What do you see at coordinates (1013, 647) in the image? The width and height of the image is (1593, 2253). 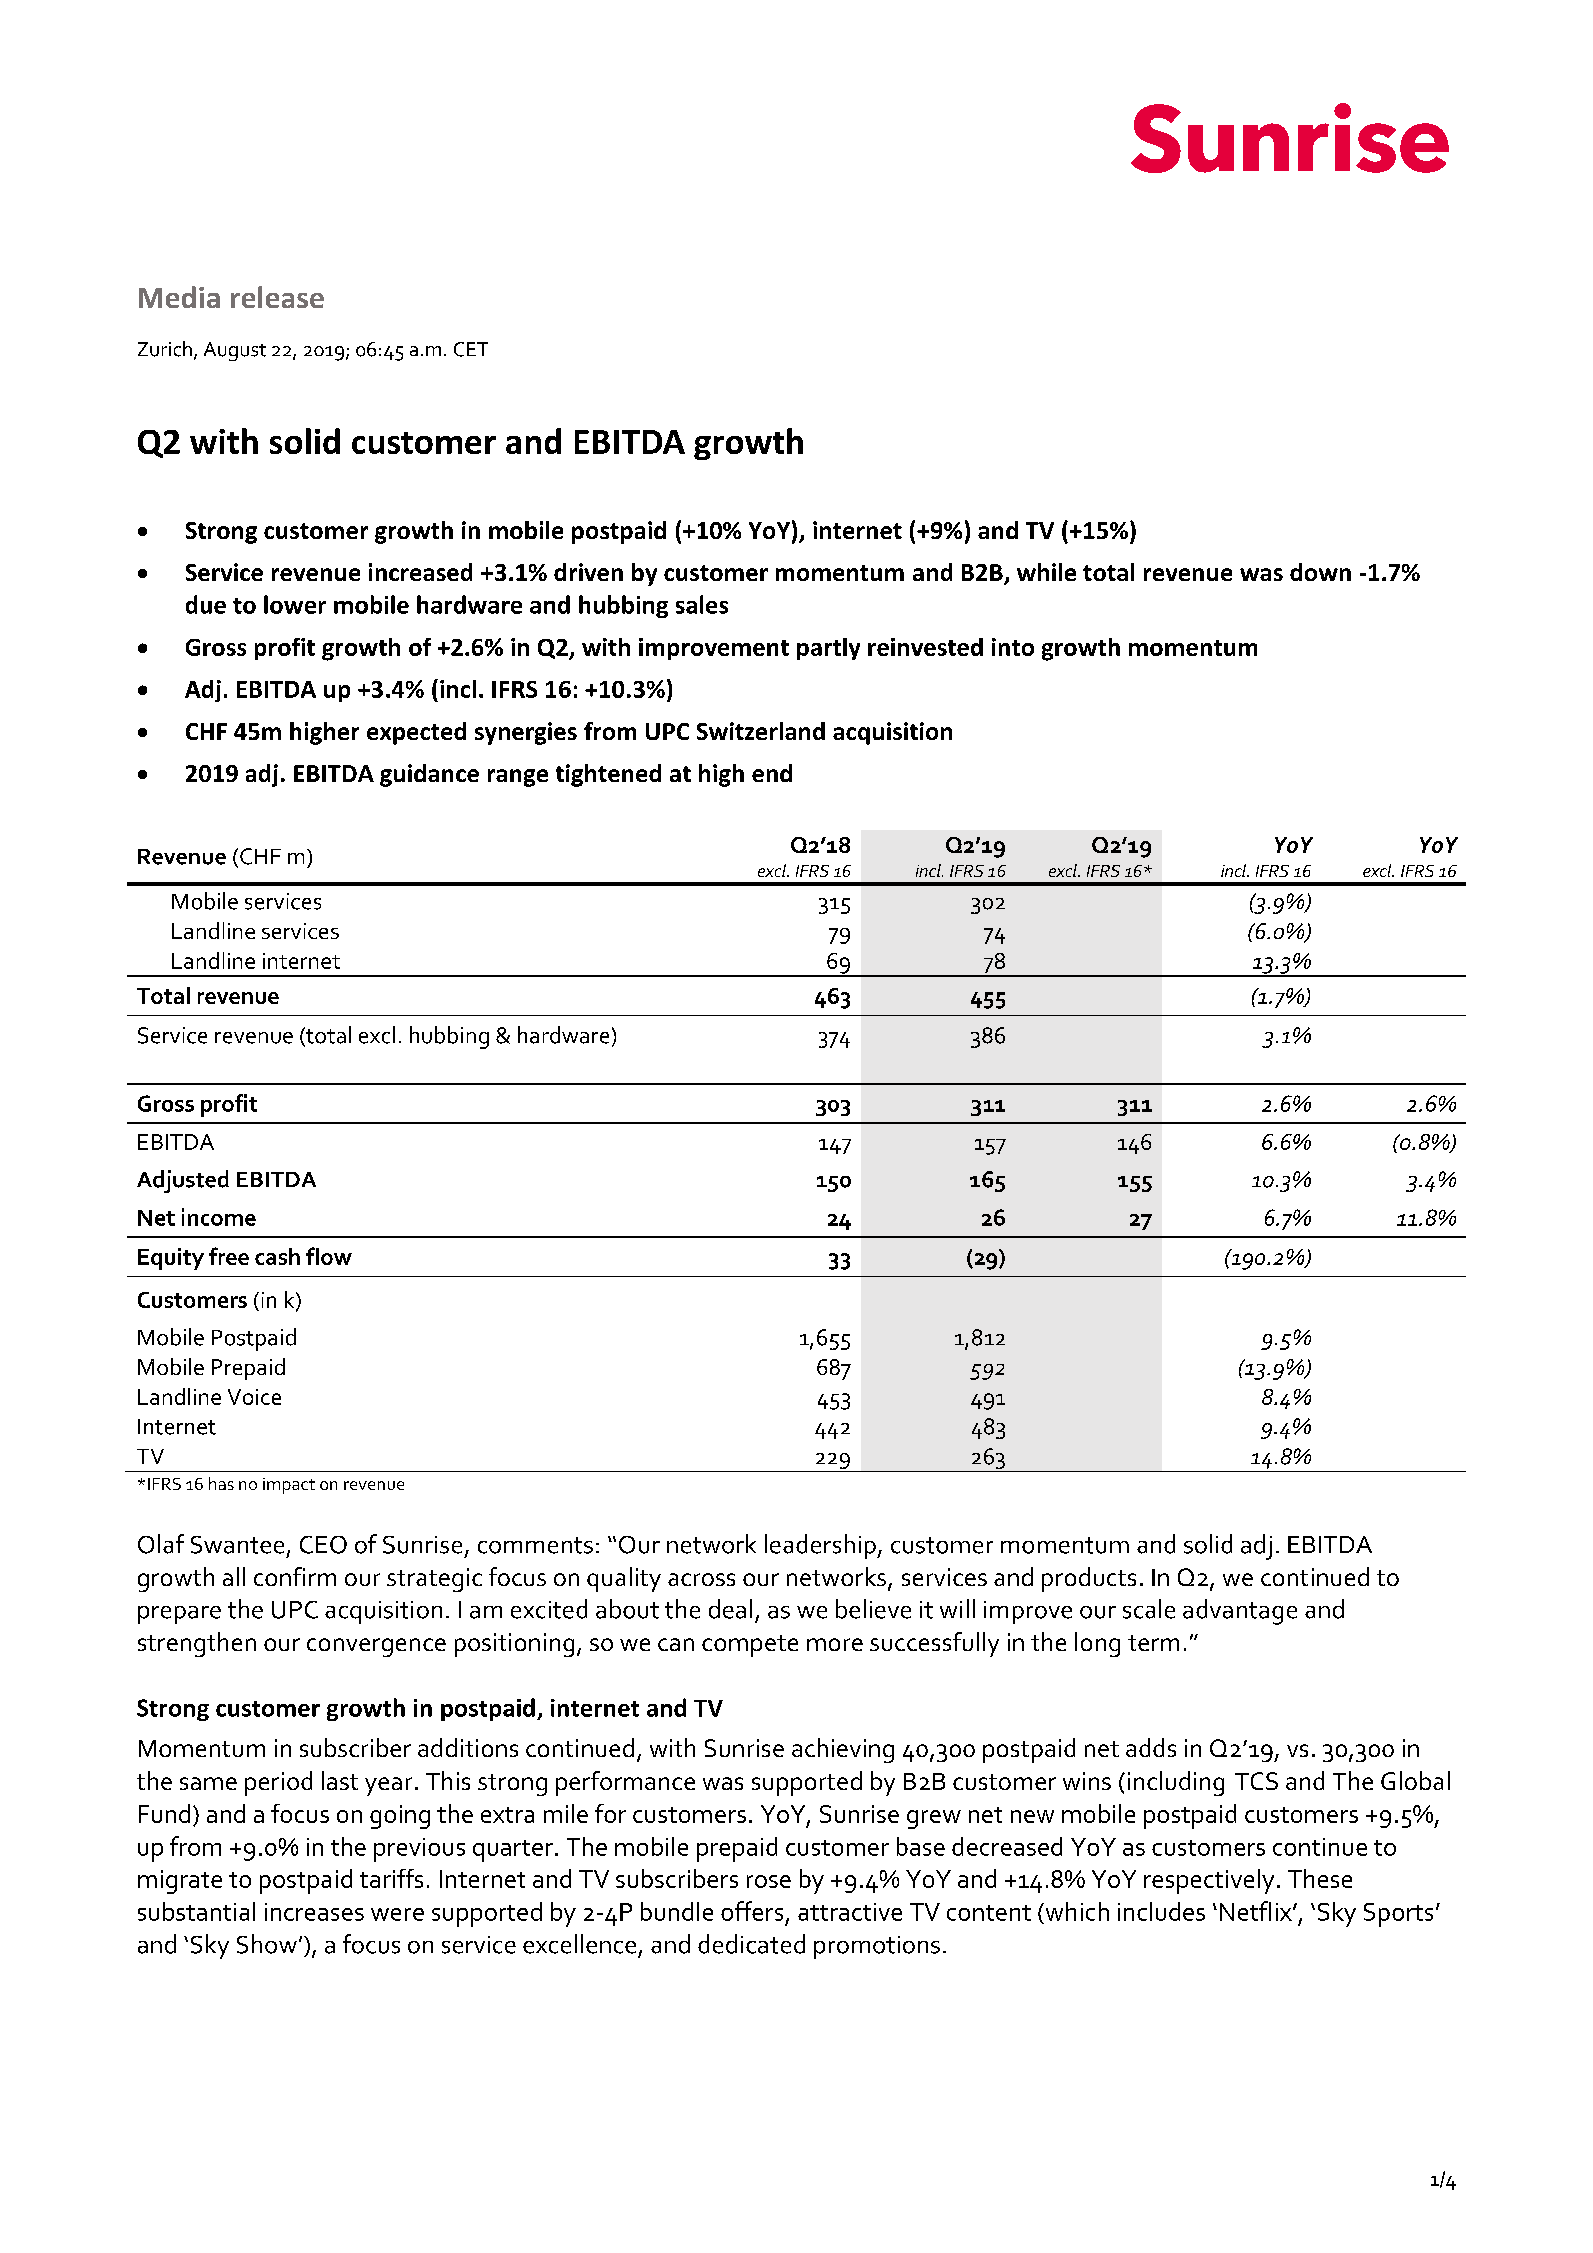 I see `into` at bounding box center [1013, 647].
